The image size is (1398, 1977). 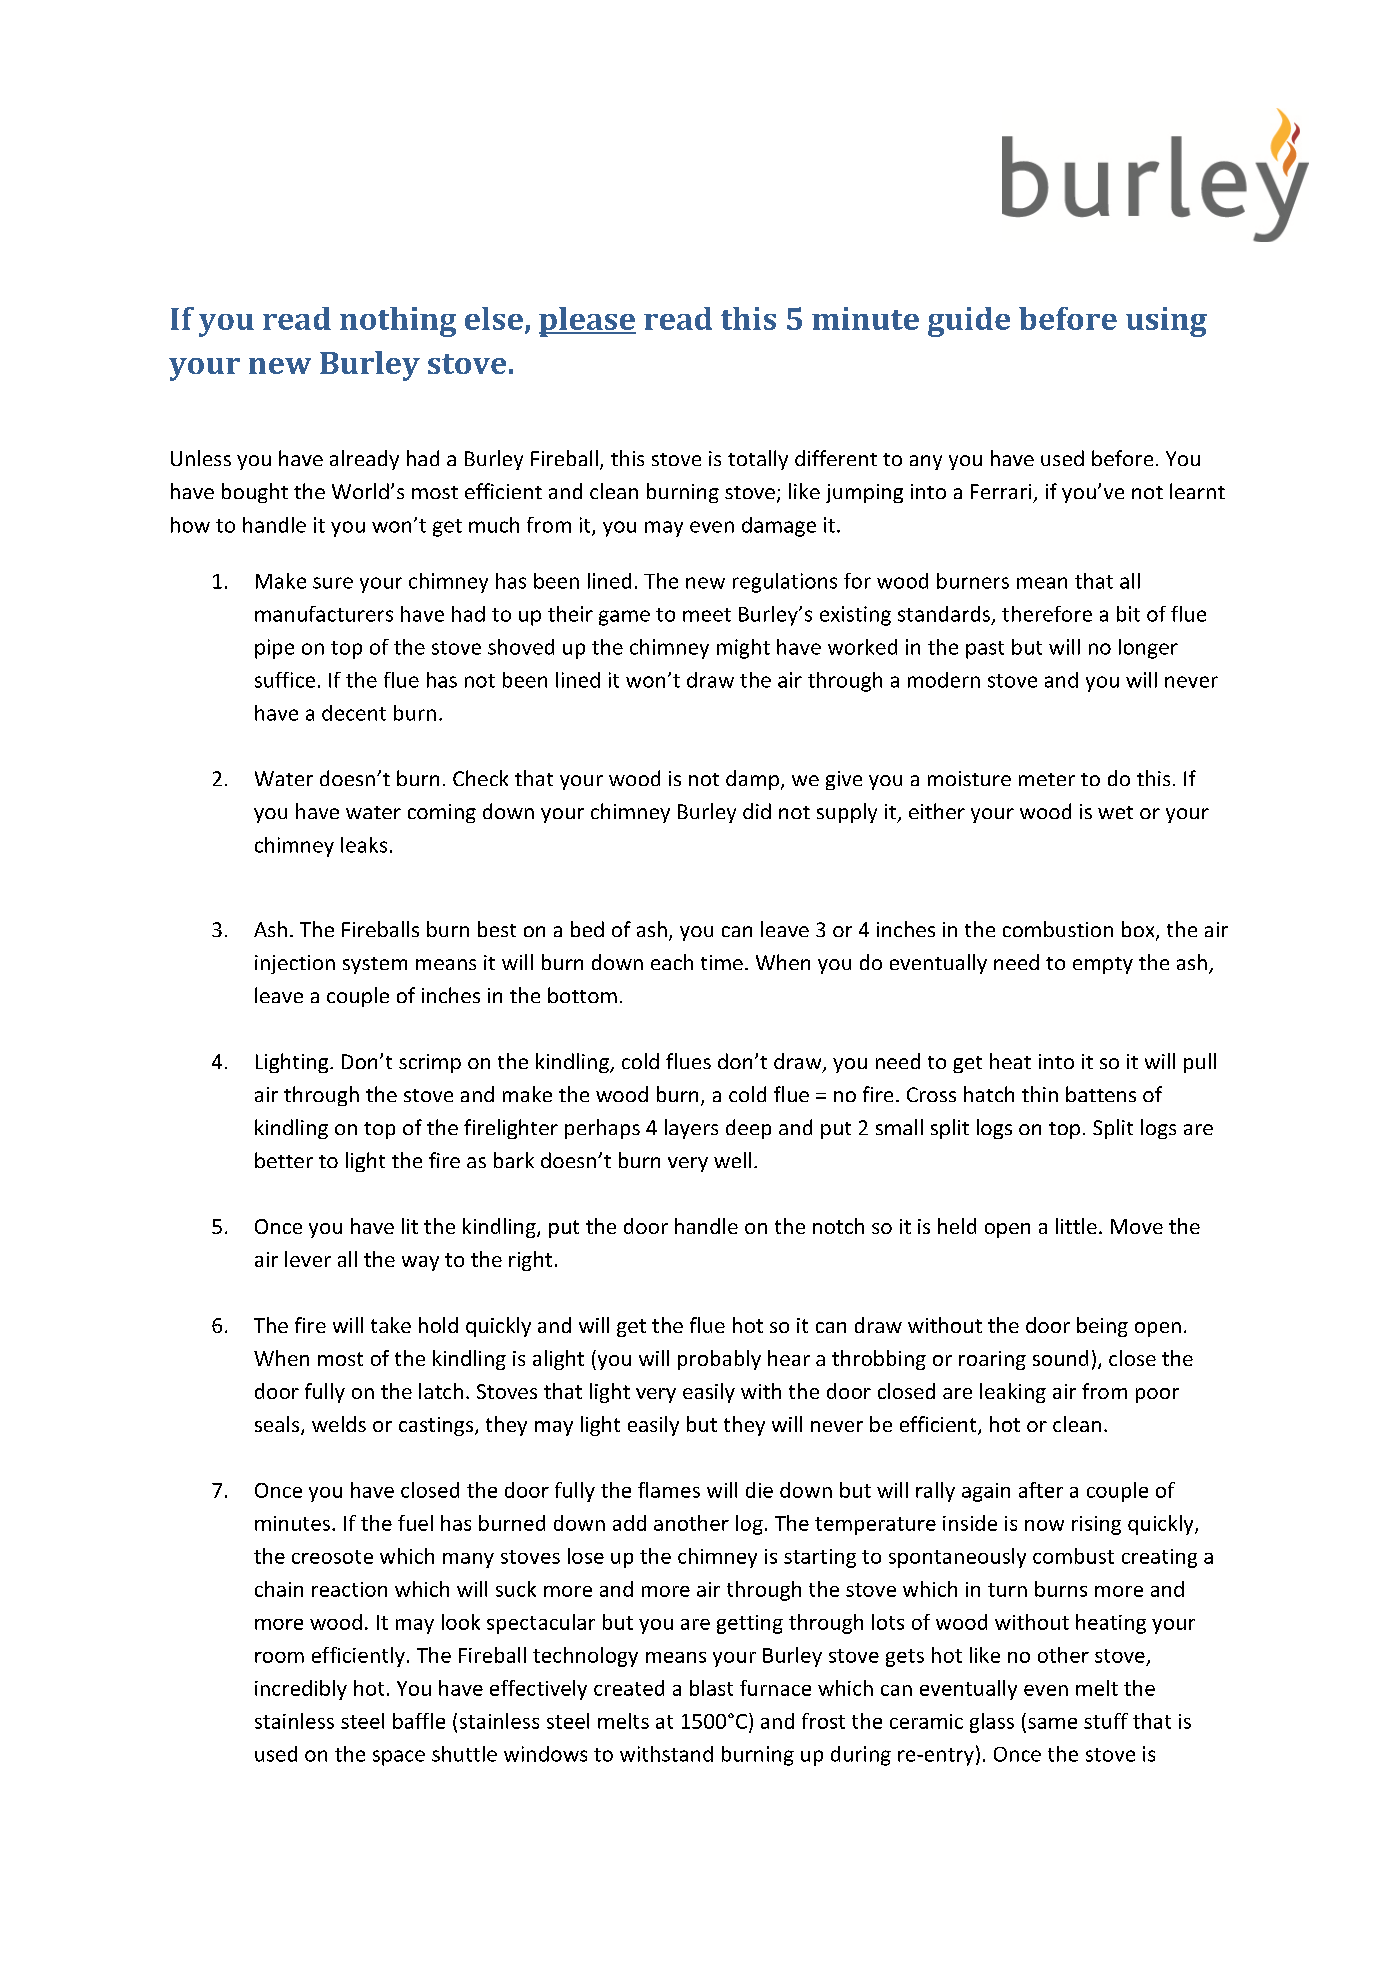 I want to click on please, so click(x=587, y=322).
